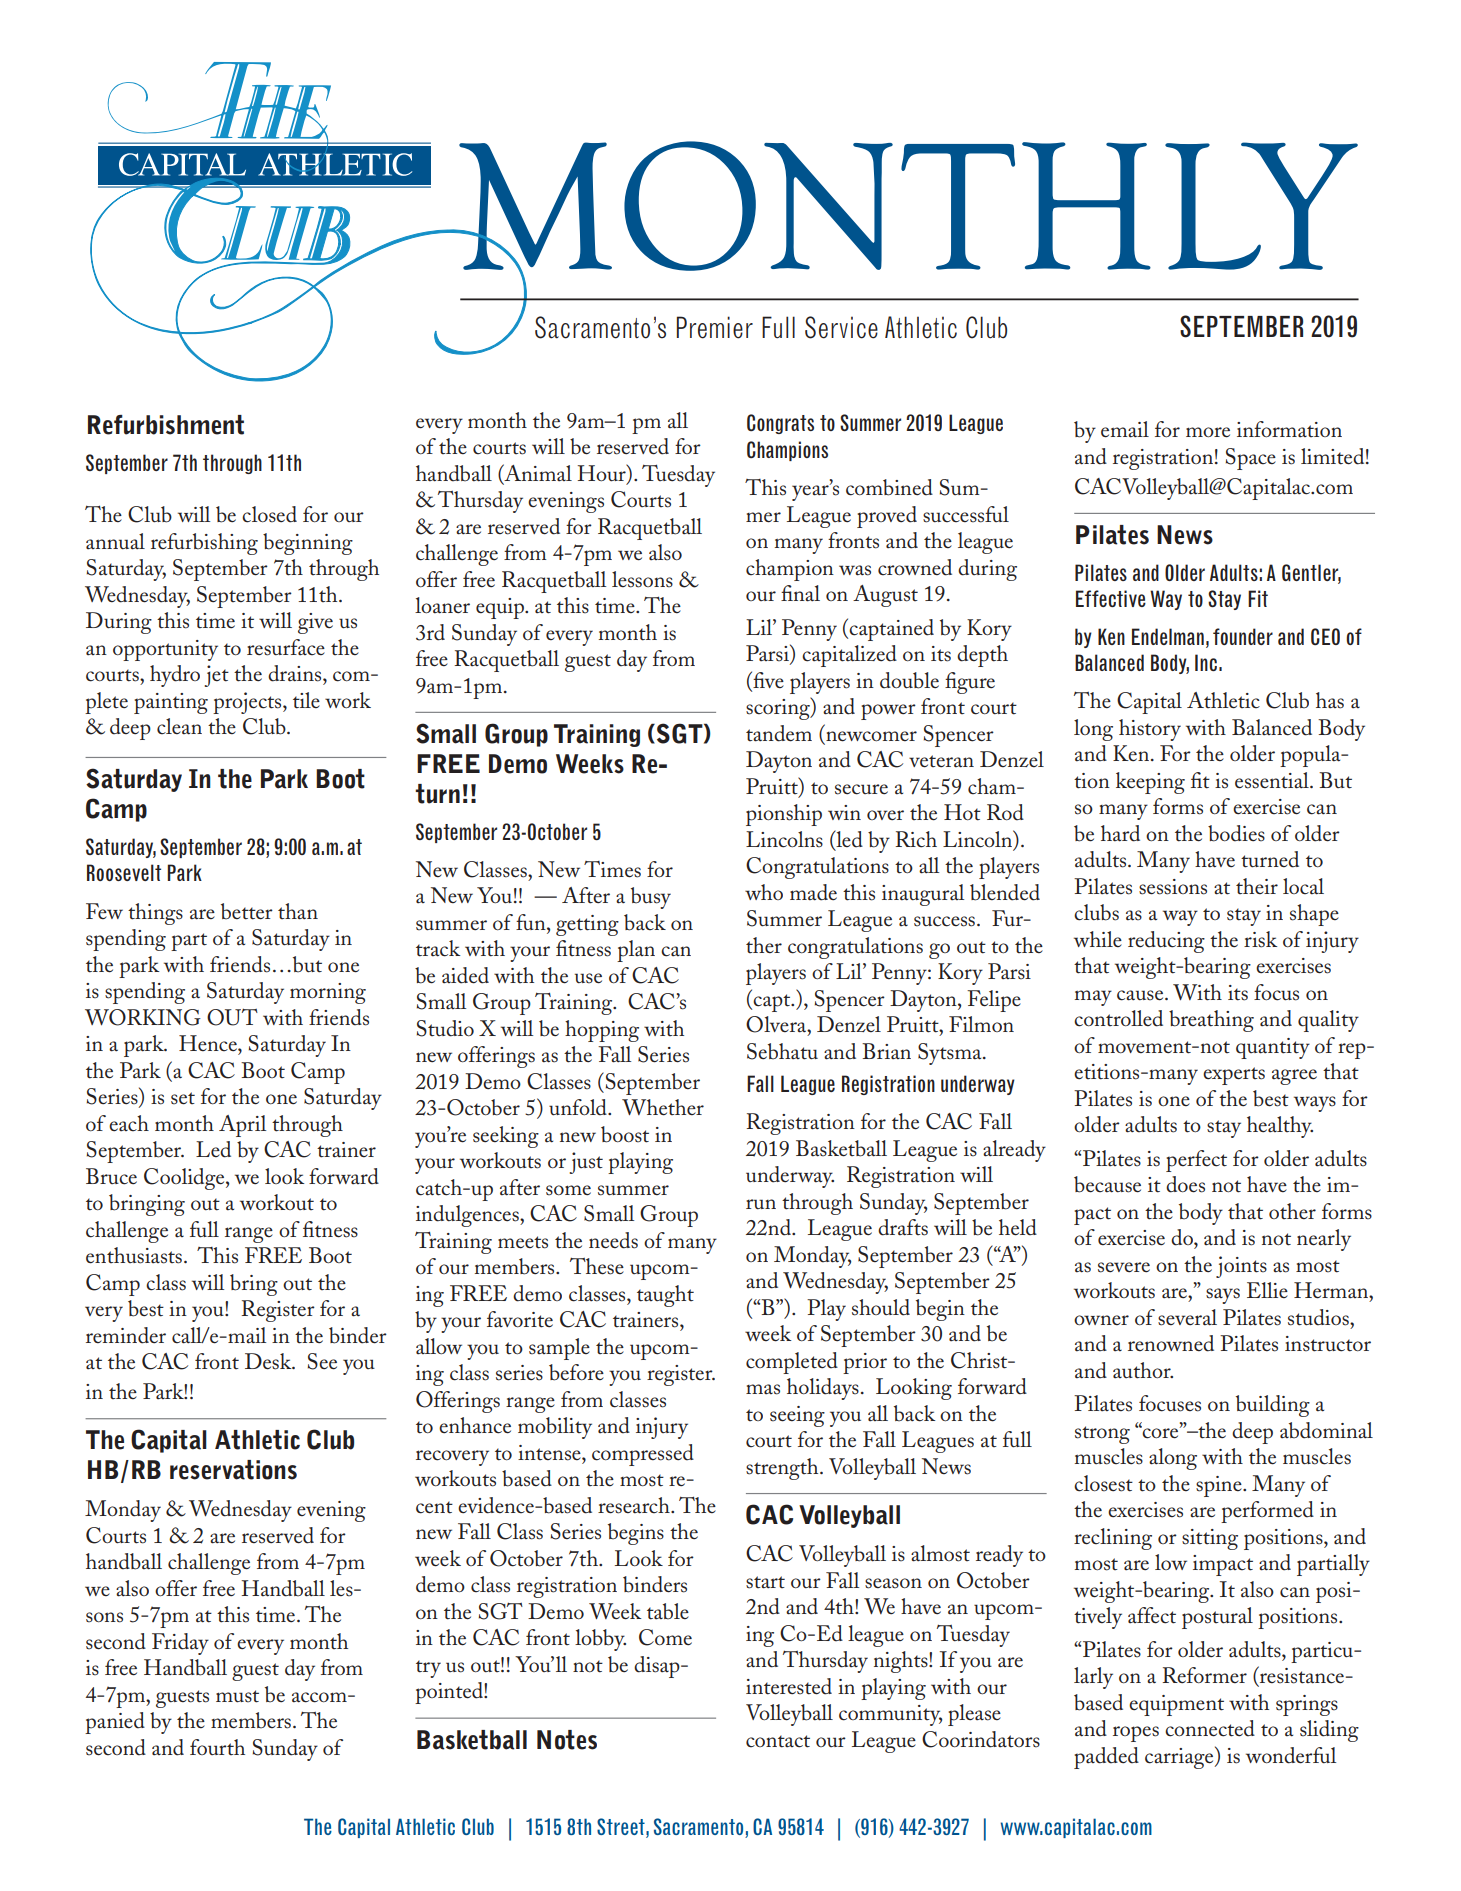 Image resolution: width=1461 pixels, height=1891 pixels. What do you see at coordinates (1241, 1267) in the screenshot?
I see `joints` at bounding box center [1241, 1267].
